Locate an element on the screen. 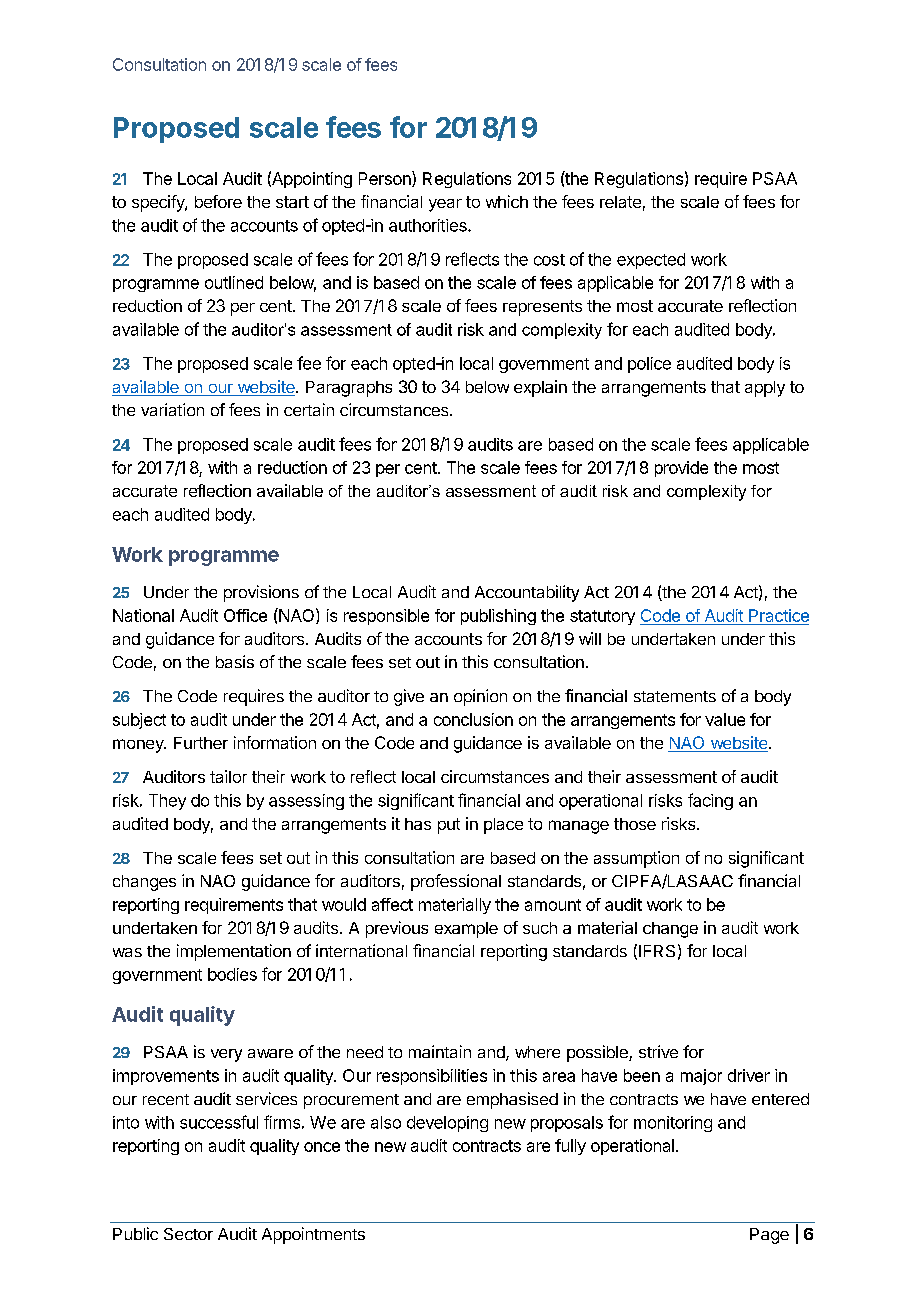 Image resolution: width=924 pixels, height=1308 pixels. year is located at coordinates (445, 205).
